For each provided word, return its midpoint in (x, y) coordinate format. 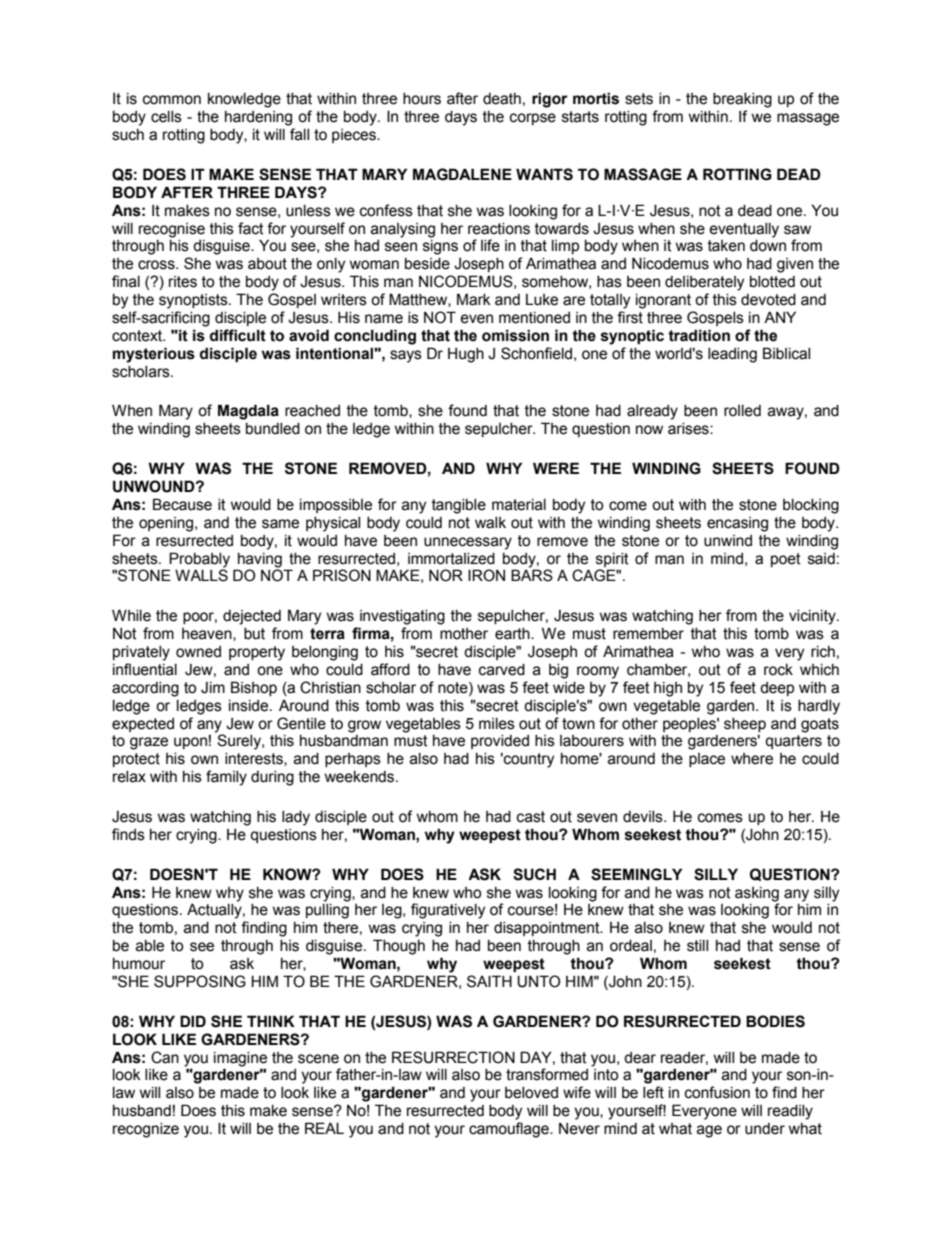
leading (732, 355)
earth (513, 634)
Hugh (466, 355)
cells (166, 117)
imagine (240, 1059)
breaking (742, 100)
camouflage (510, 1130)
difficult (238, 335)
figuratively (448, 911)
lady (296, 818)
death (502, 99)
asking (757, 894)
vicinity (813, 617)
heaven (208, 634)
